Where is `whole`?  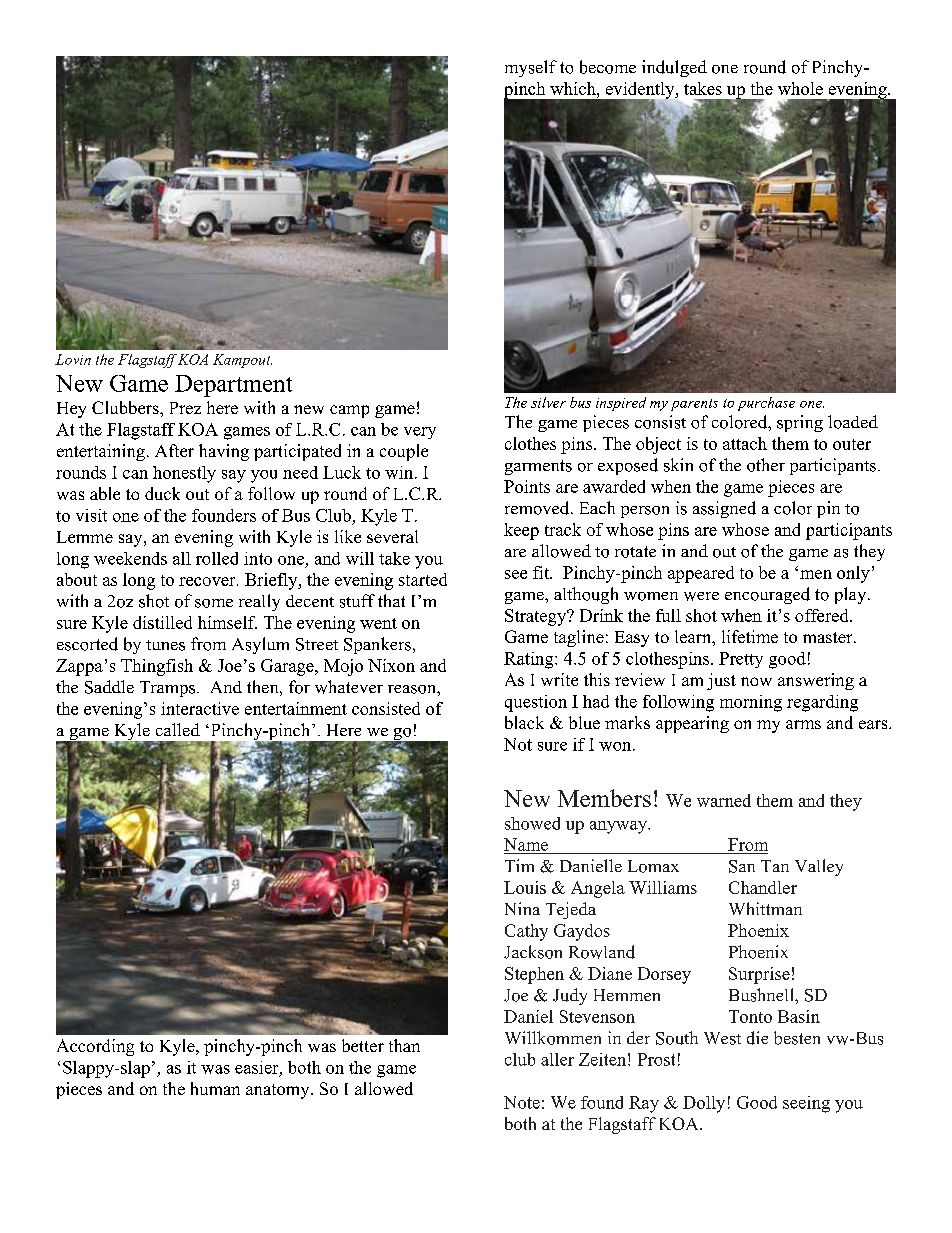
whole is located at coordinates (800, 88).
